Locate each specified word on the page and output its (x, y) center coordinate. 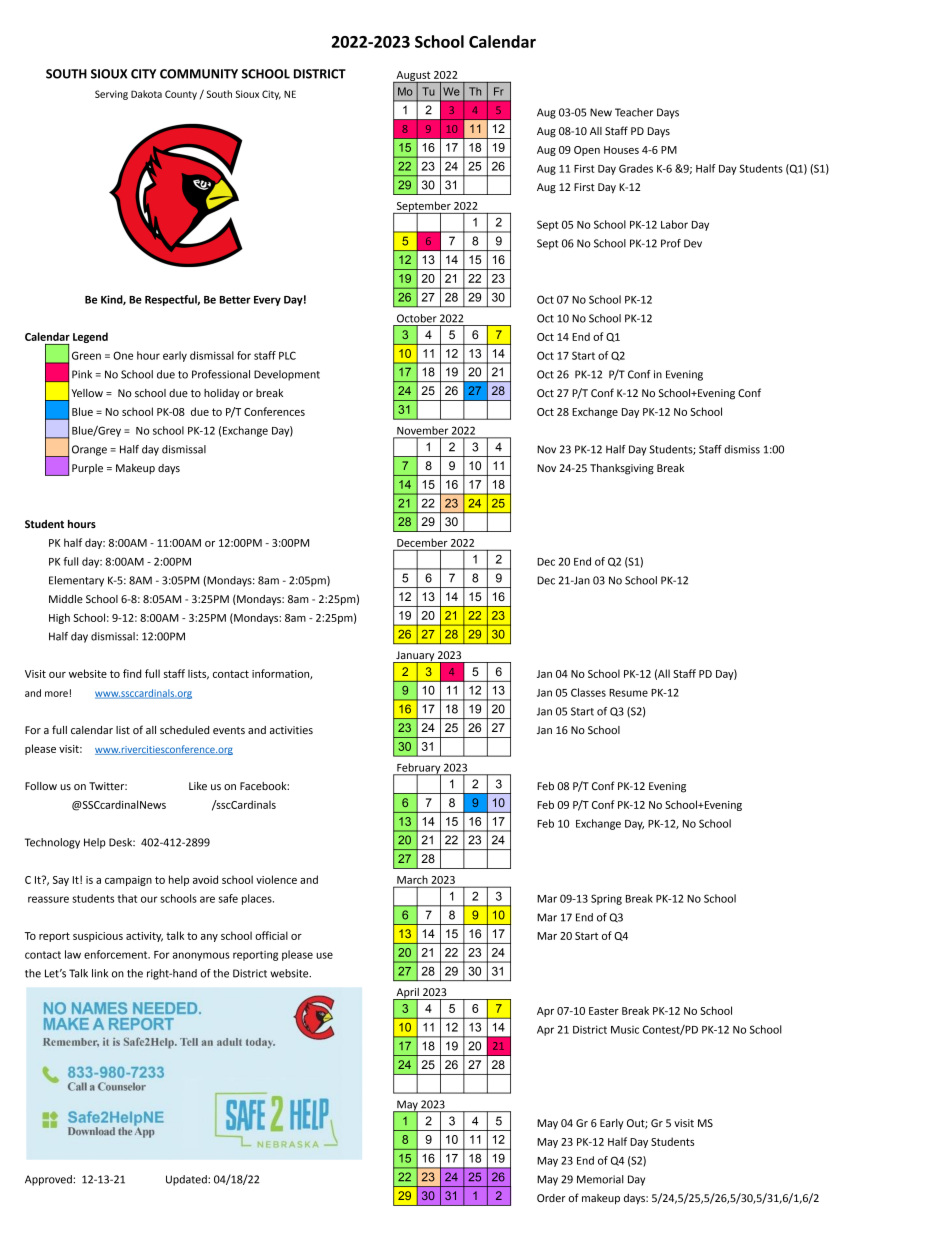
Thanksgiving (622, 469)
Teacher (634, 112)
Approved (49, 1180)
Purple (87, 469)
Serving (111, 95)
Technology (52, 843)
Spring (606, 899)
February (419, 769)
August (413, 77)
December (422, 542)
